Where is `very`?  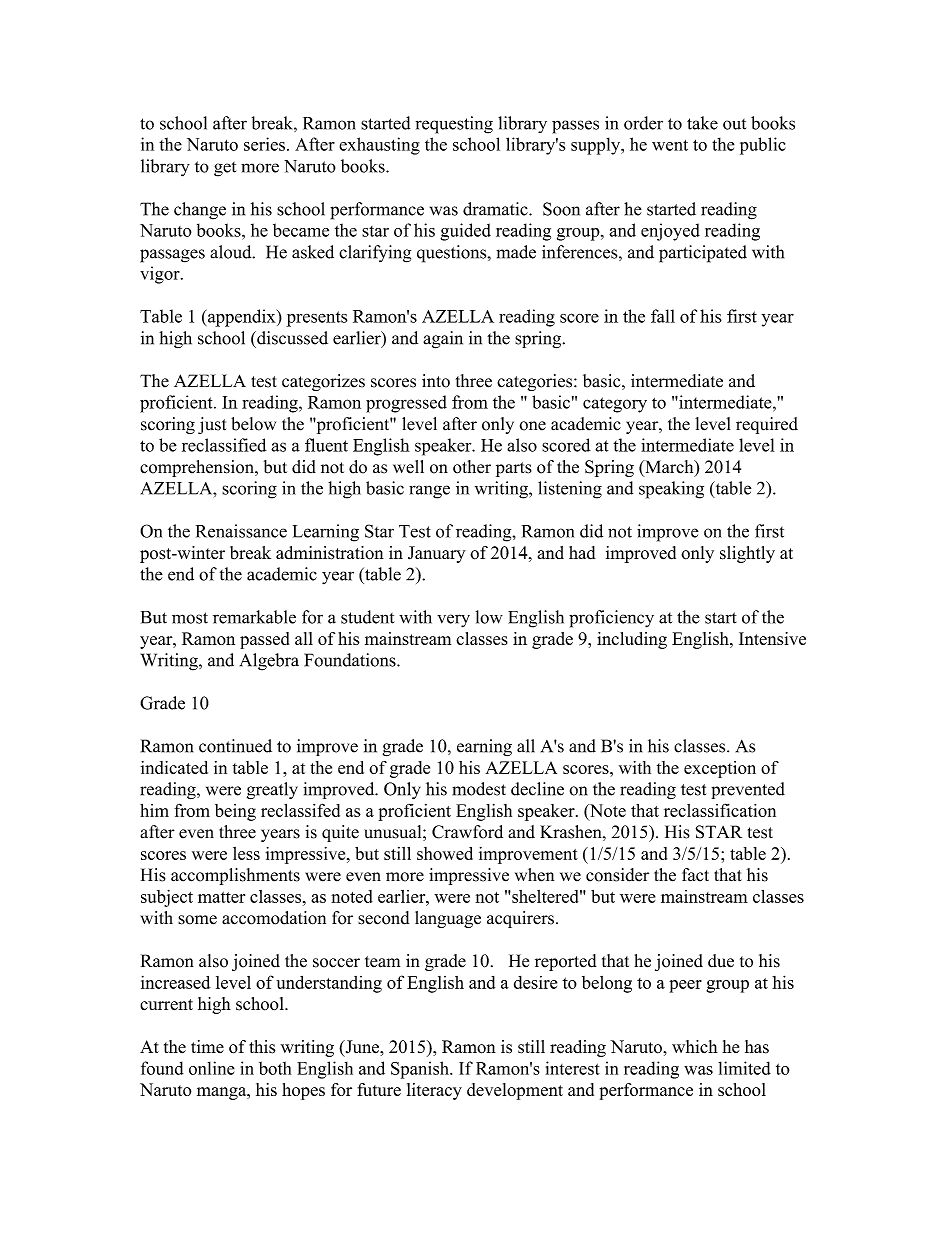
very is located at coordinates (453, 621).
